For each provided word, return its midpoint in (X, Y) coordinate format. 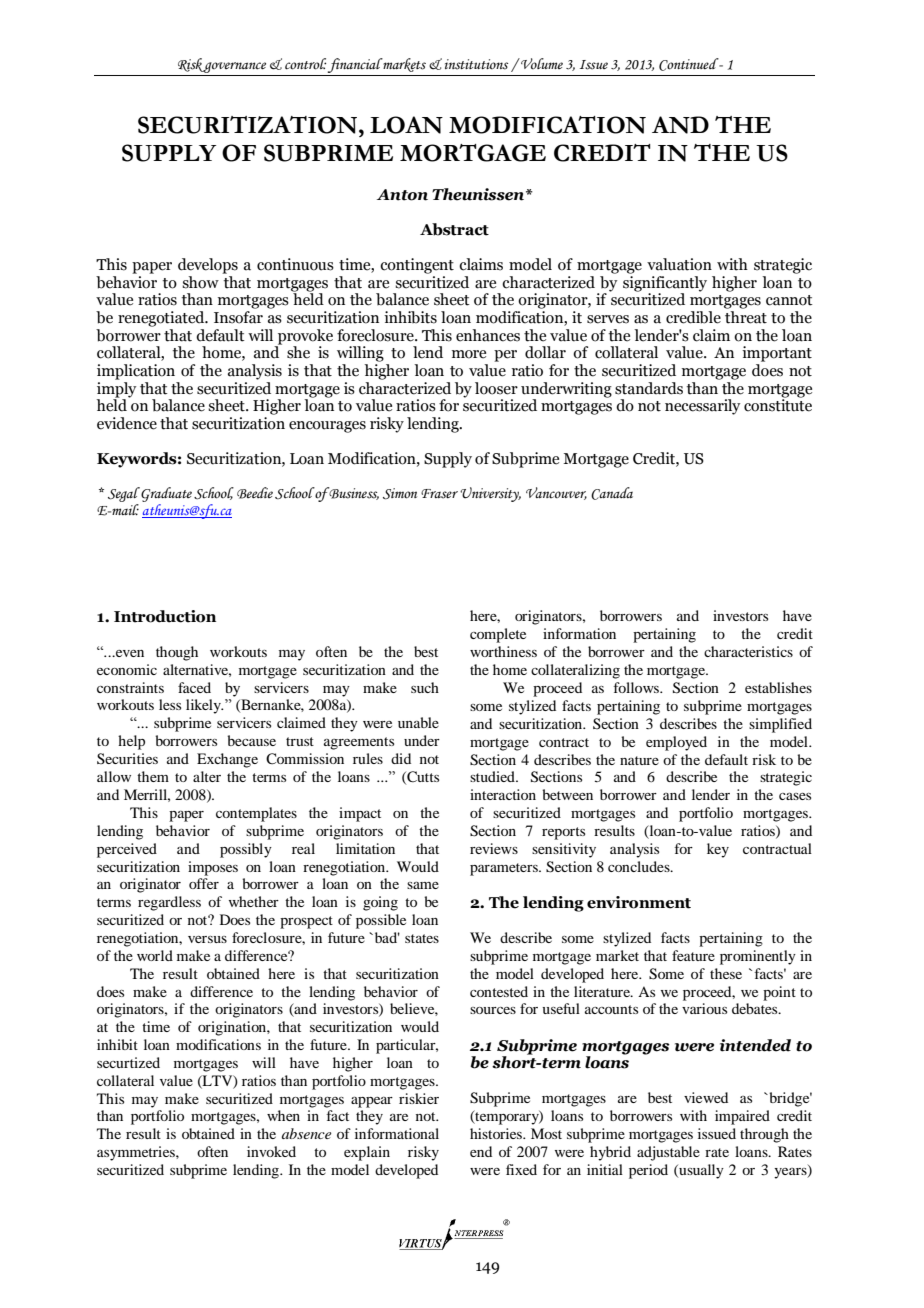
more (469, 354)
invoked (271, 1151)
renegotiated (162, 319)
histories (497, 1133)
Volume (541, 64)
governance (234, 67)
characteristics (748, 651)
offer (204, 883)
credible (693, 317)
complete (498, 635)
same (423, 885)
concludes (640, 866)
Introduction (165, 616)
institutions (476, 64)
